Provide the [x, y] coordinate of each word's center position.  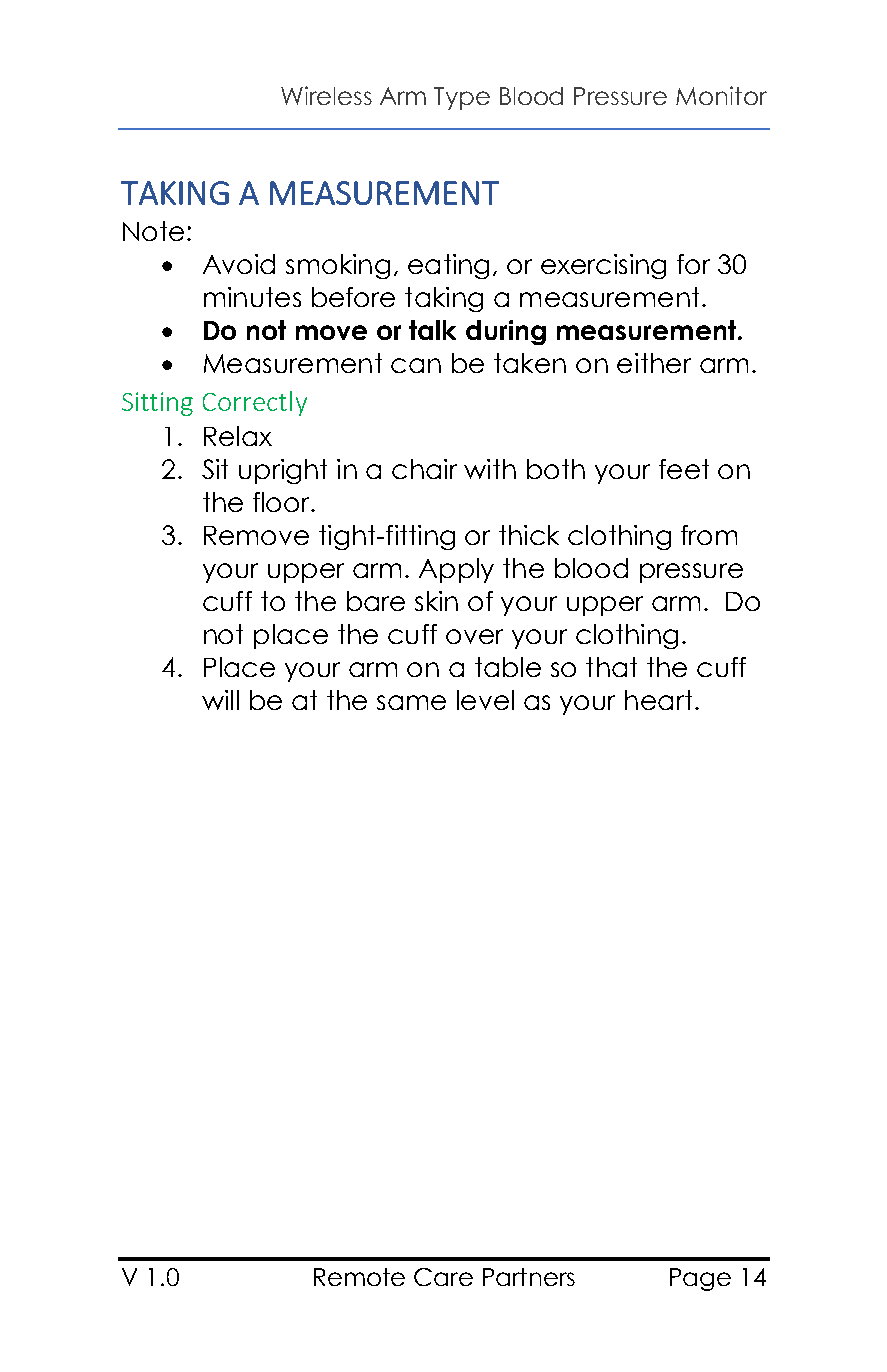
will [220, 700]
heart [658, 700]
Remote [359, 1277]
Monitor [721, 95]
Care [443, 1277]
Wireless [326, 95]
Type [462, 98]
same [411, 702]
